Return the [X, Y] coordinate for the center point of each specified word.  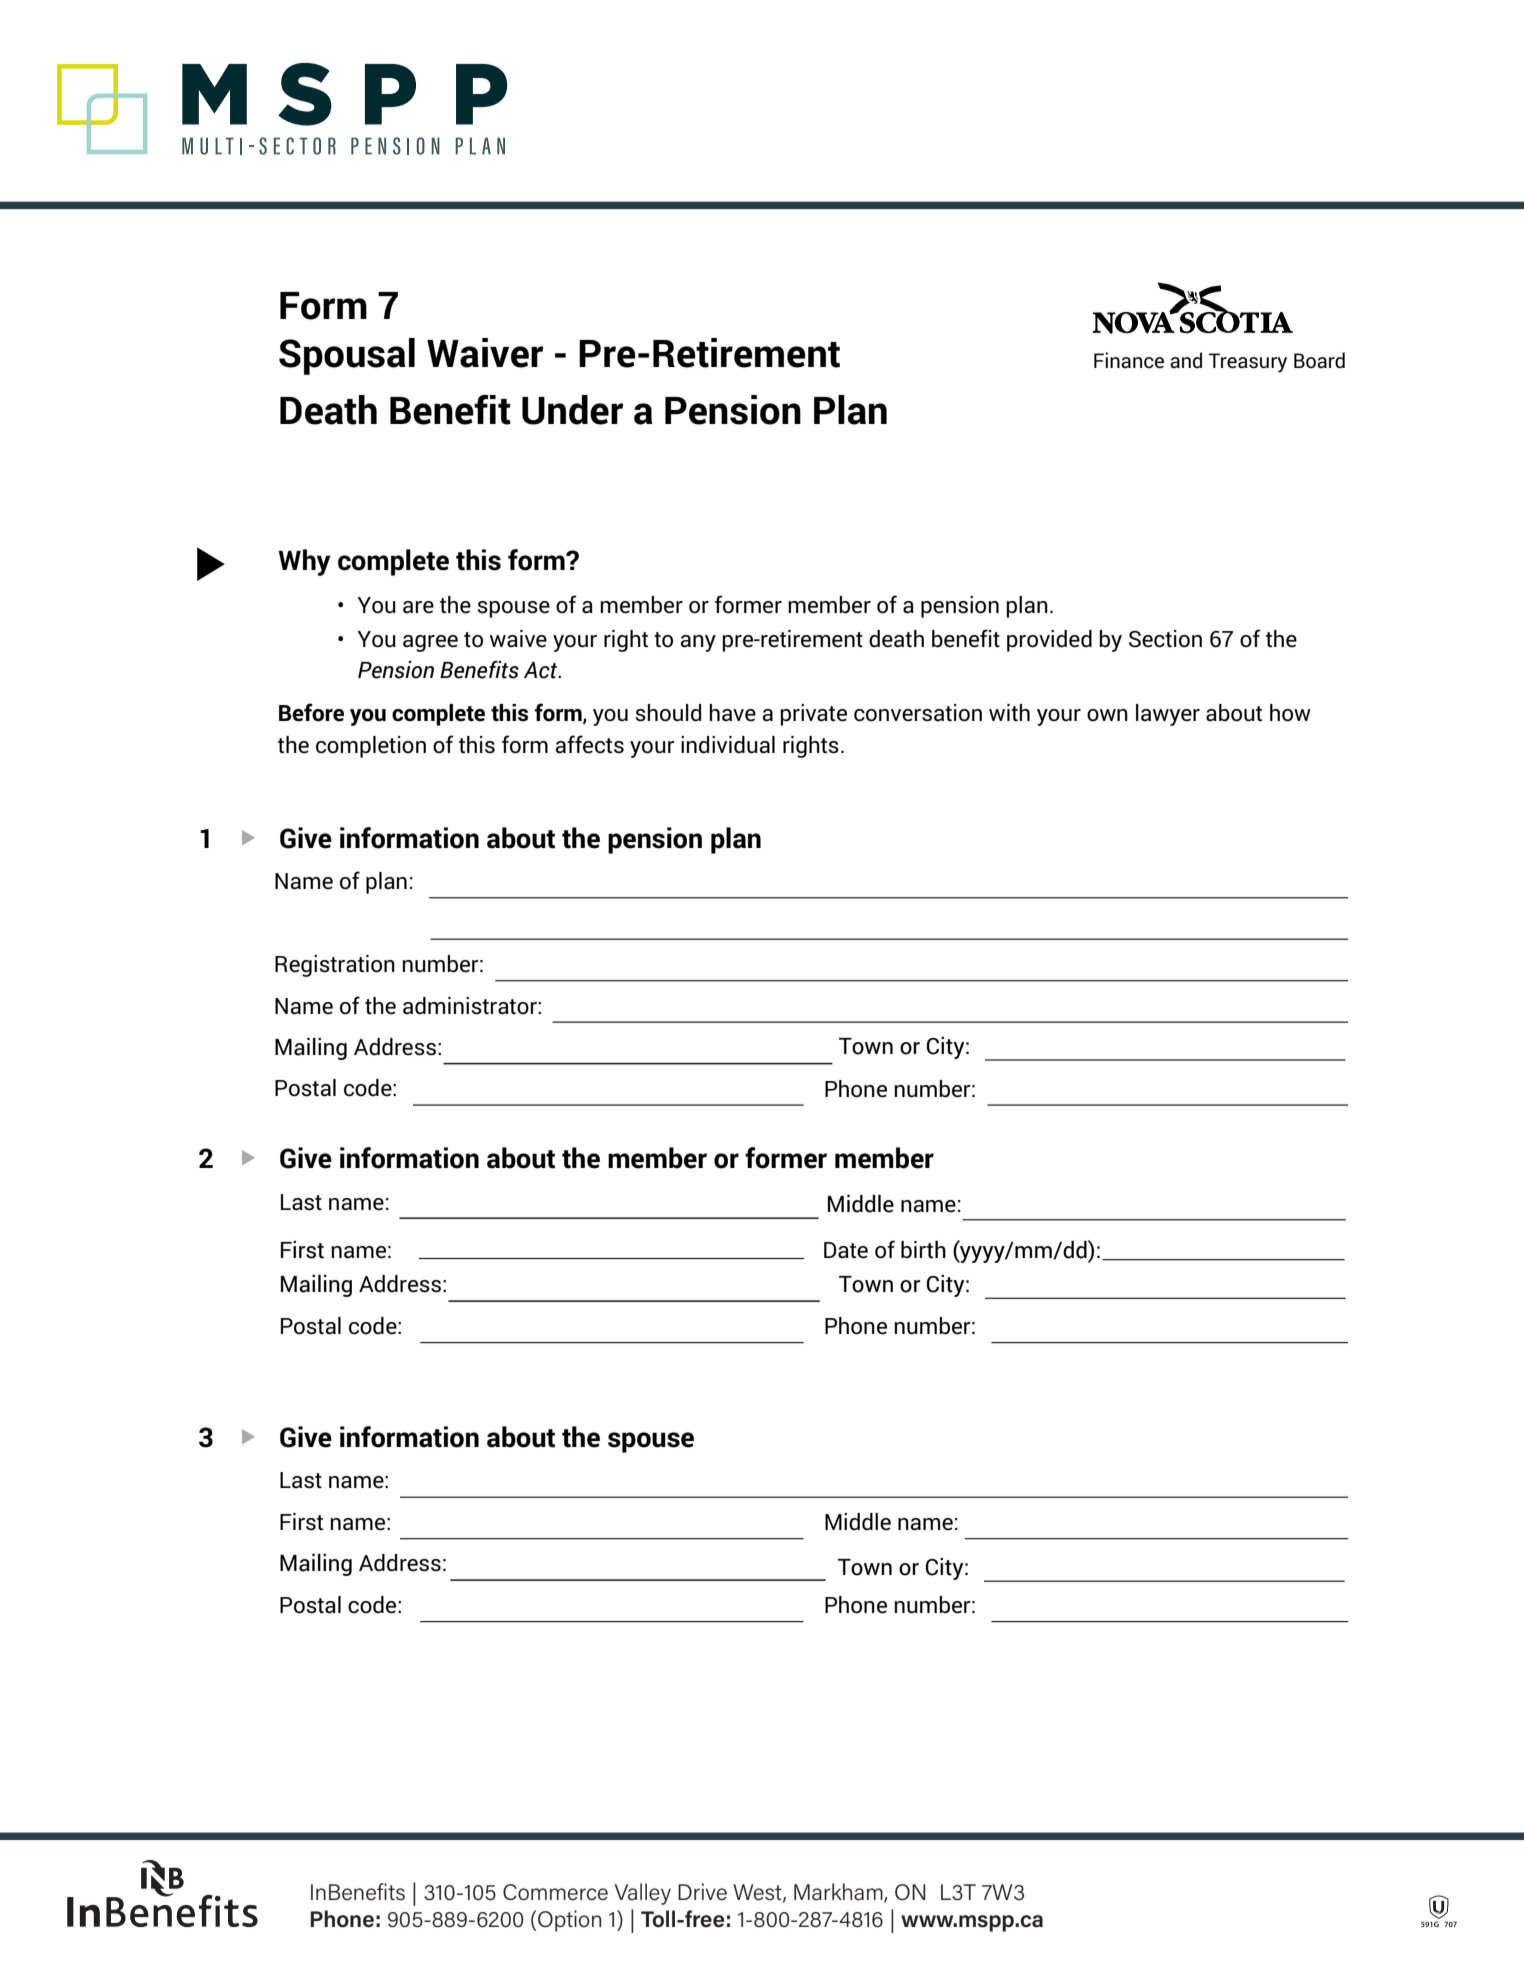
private [813, 715]
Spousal [347, 356]
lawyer [1168, 715]
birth [923, 1250]
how [1290, 713]
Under [572, 410]
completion [371, 747]
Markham [839, 1893]
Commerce [555, 1892]
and [1186, 360]
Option [569, 1921]
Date [846, 1250]
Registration [335, 966]
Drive [702, 1892]
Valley [642, 1894]
